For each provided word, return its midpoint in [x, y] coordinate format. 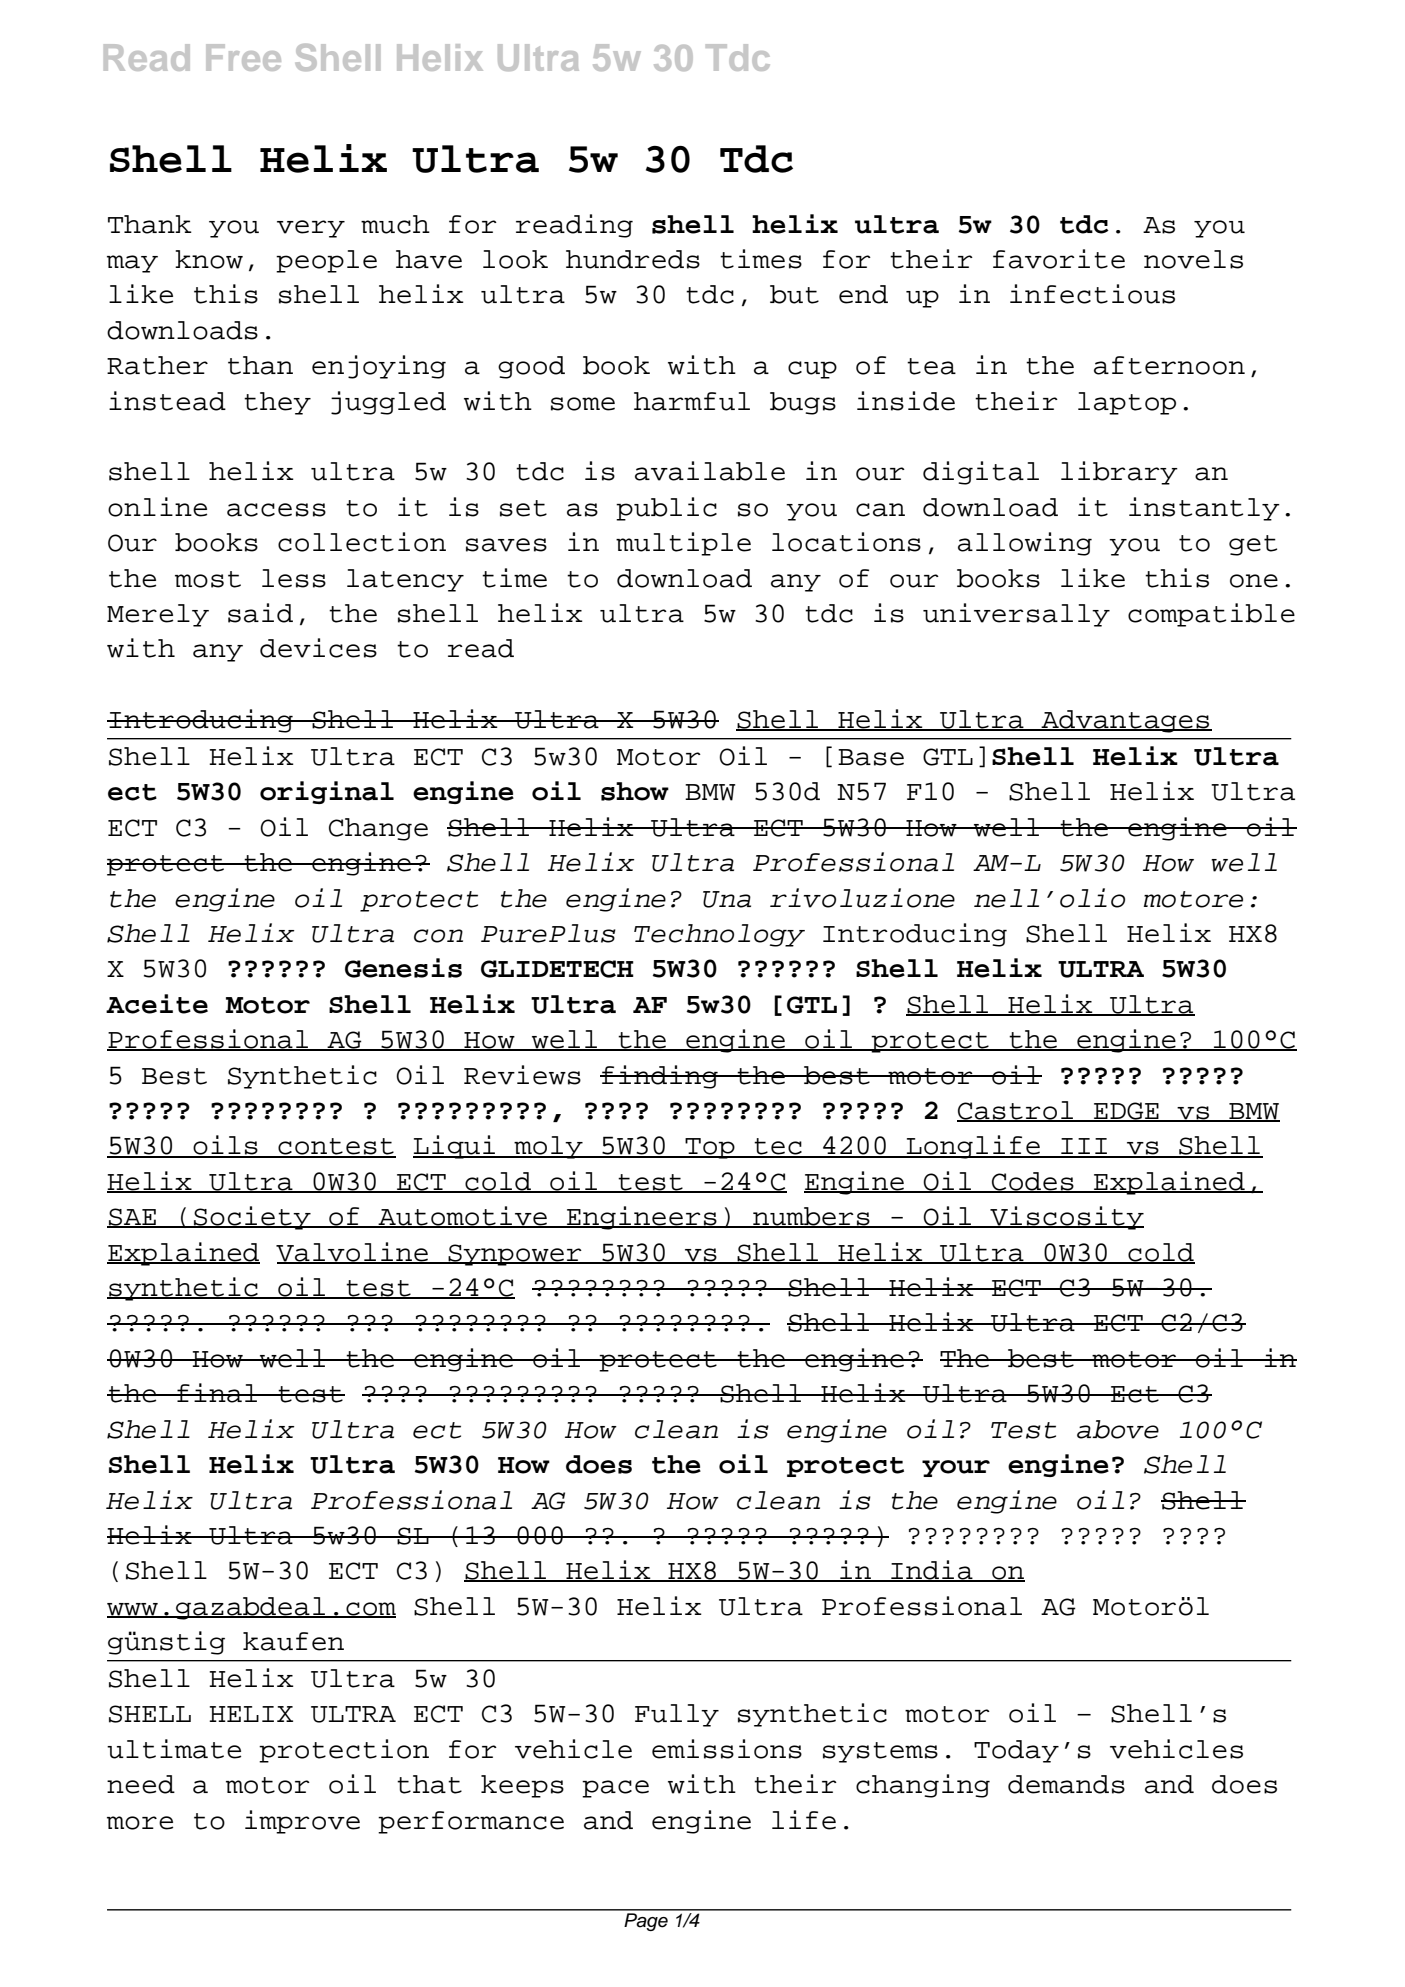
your [956, 1468]
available [710, 471]
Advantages [1125, 721]
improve [302, 1822]
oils [225, 1146]
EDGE [1126, 1112]
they [277, 403]
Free [243, 57]
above [1118, 1429]
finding [660, 1077]
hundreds [633, 259]
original [327, 792]
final [217, 1393]
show [635, 791]
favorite [1059, 259]
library [1119, 473]
